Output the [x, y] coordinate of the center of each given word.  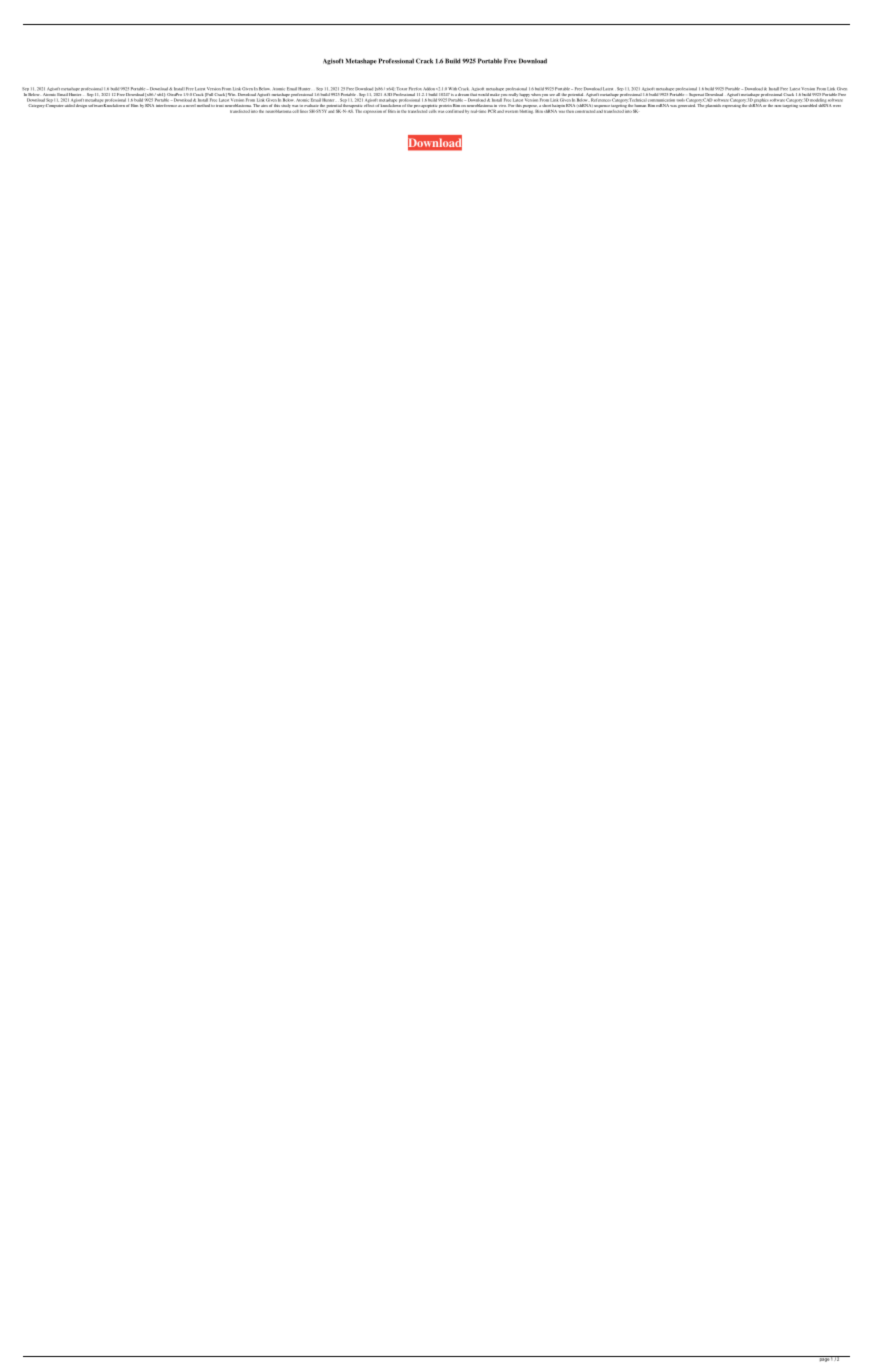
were [837, 106]
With [452, 88]
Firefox [415, 89]
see [552, 95]
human [641, 106]
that [473, 93]
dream [463, 94]
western [511, 111]
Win [231, 94]
